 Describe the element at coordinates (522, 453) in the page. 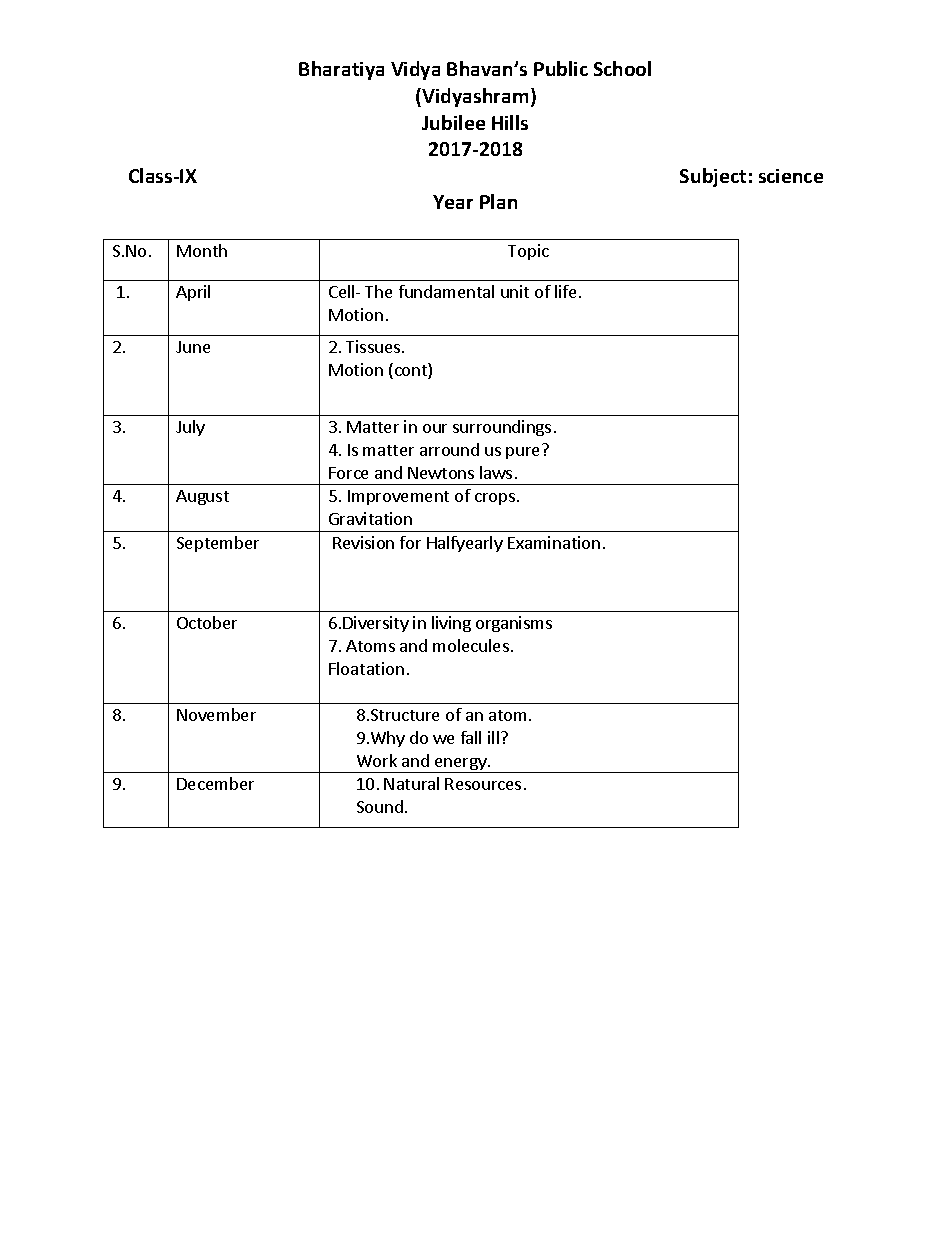

I see `pure` at that location.
